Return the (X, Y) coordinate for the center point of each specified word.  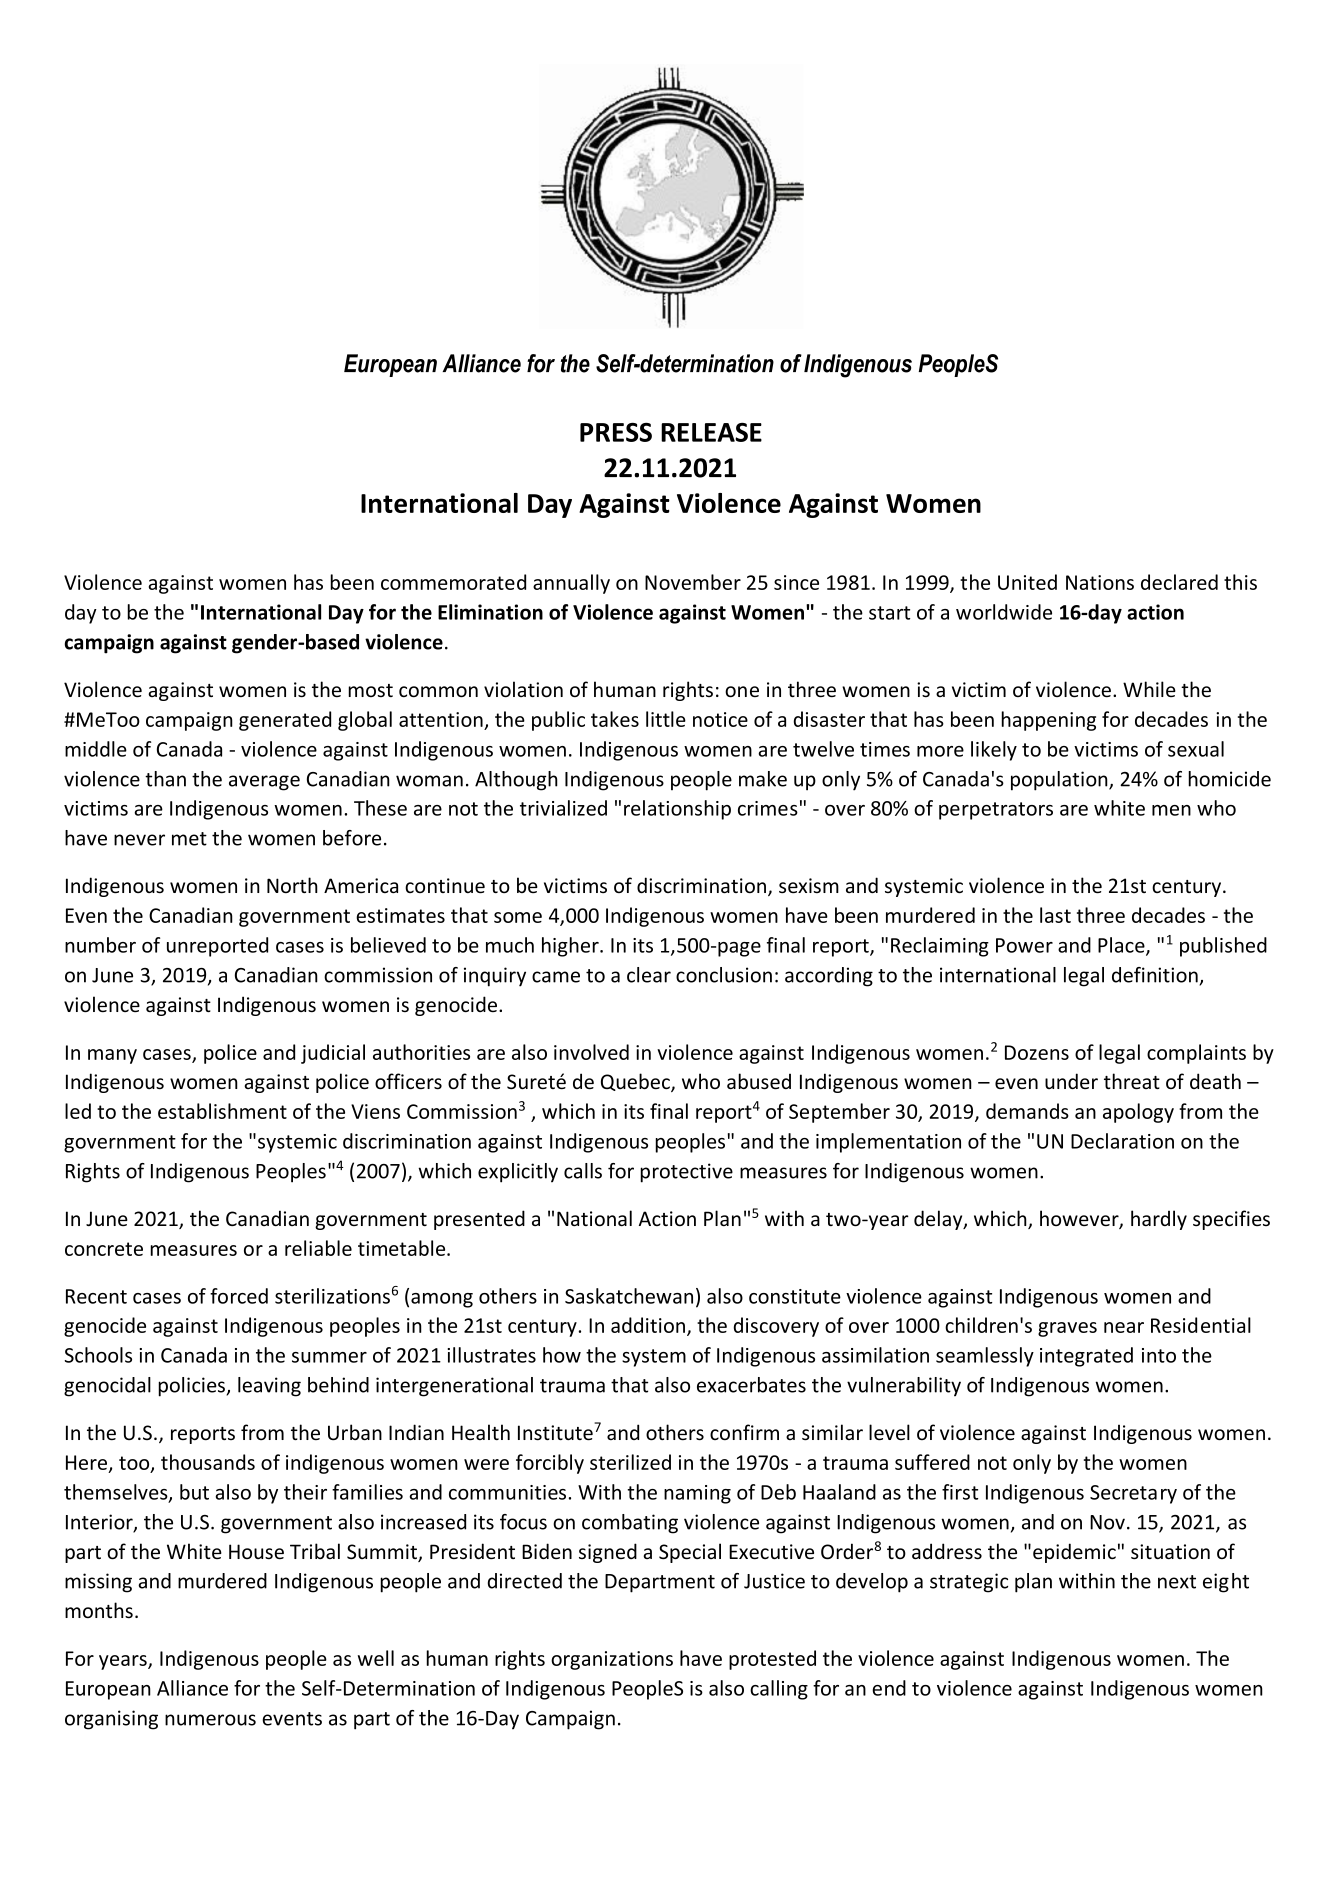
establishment (222, 1111)
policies (192, 1387)
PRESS (616, 432)
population (1060, 781)
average (264, 783)
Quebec (636, 1082)
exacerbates (751, 1385)
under (1071, 1081)
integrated (1086, 1357)
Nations (1100, 582)
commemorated (453, 582)
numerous (210, 1720)
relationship (677, 810)
